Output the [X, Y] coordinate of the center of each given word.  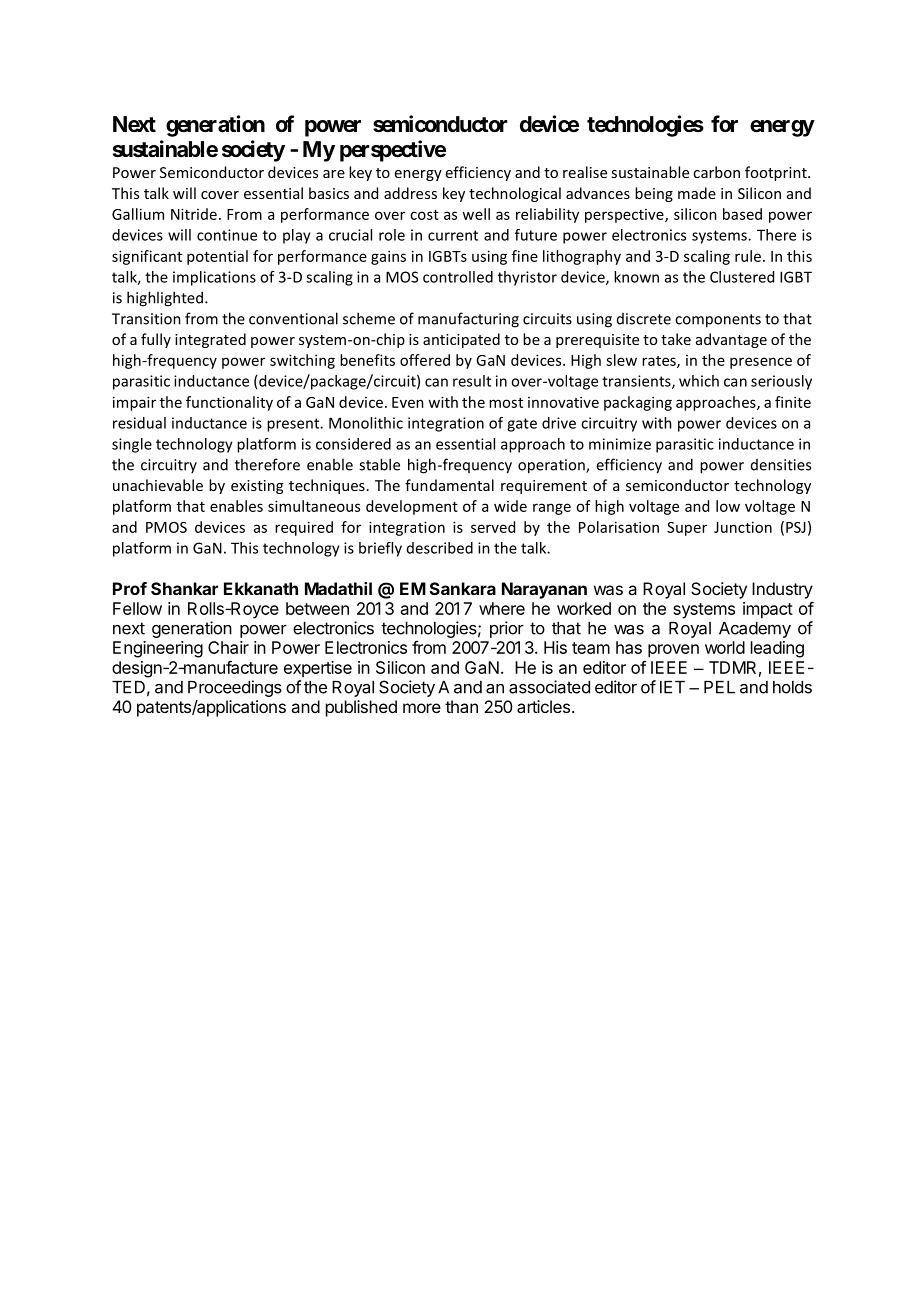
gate [522, 425]
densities [781, 465]
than [461, 706]
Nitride [194, 214]
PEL [719, 687]
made [697, 193]
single [132, 445]
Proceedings [235, 688]
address [410, 193]
